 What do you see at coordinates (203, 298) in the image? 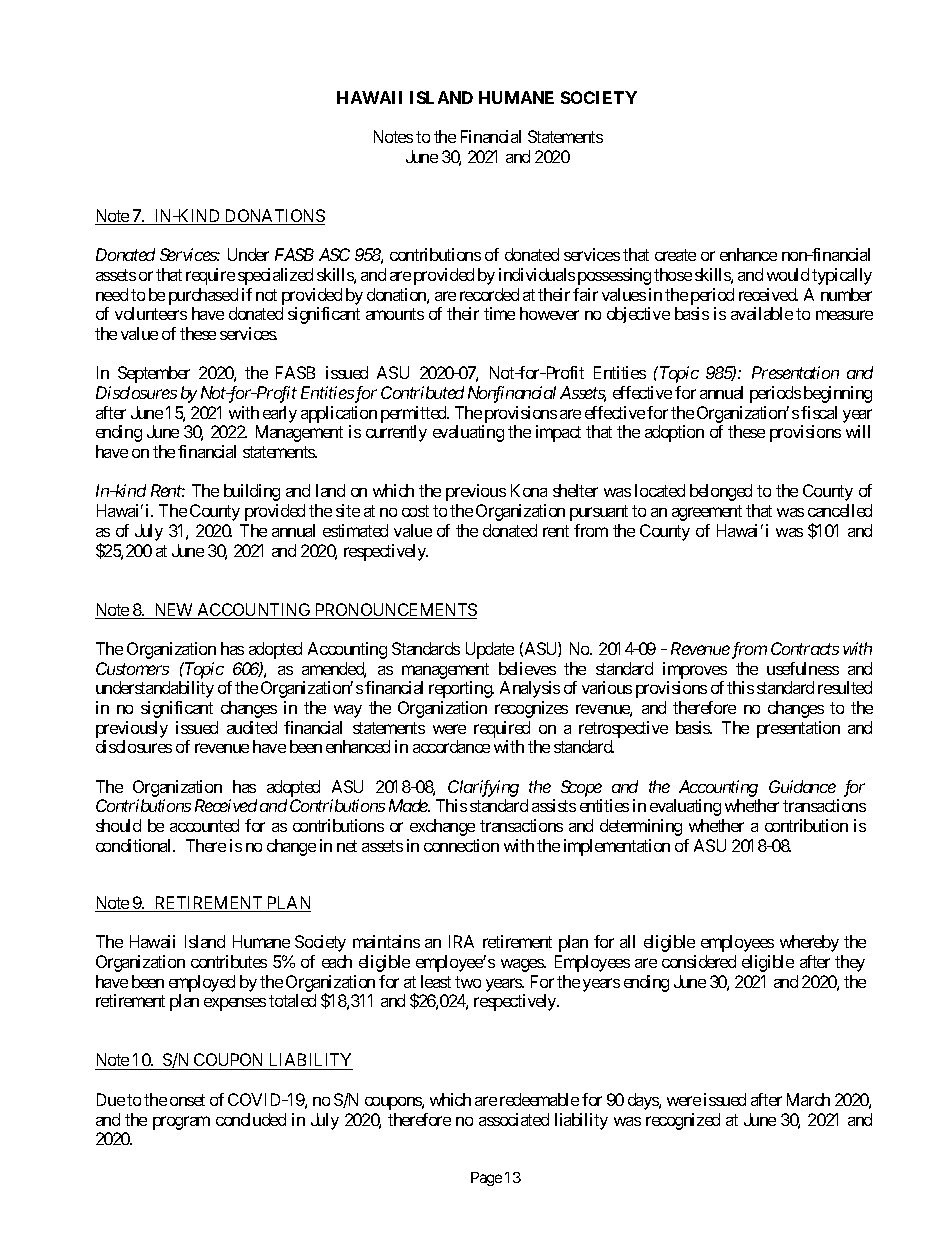
I see `purchased` at bounding box center [203, 298].
